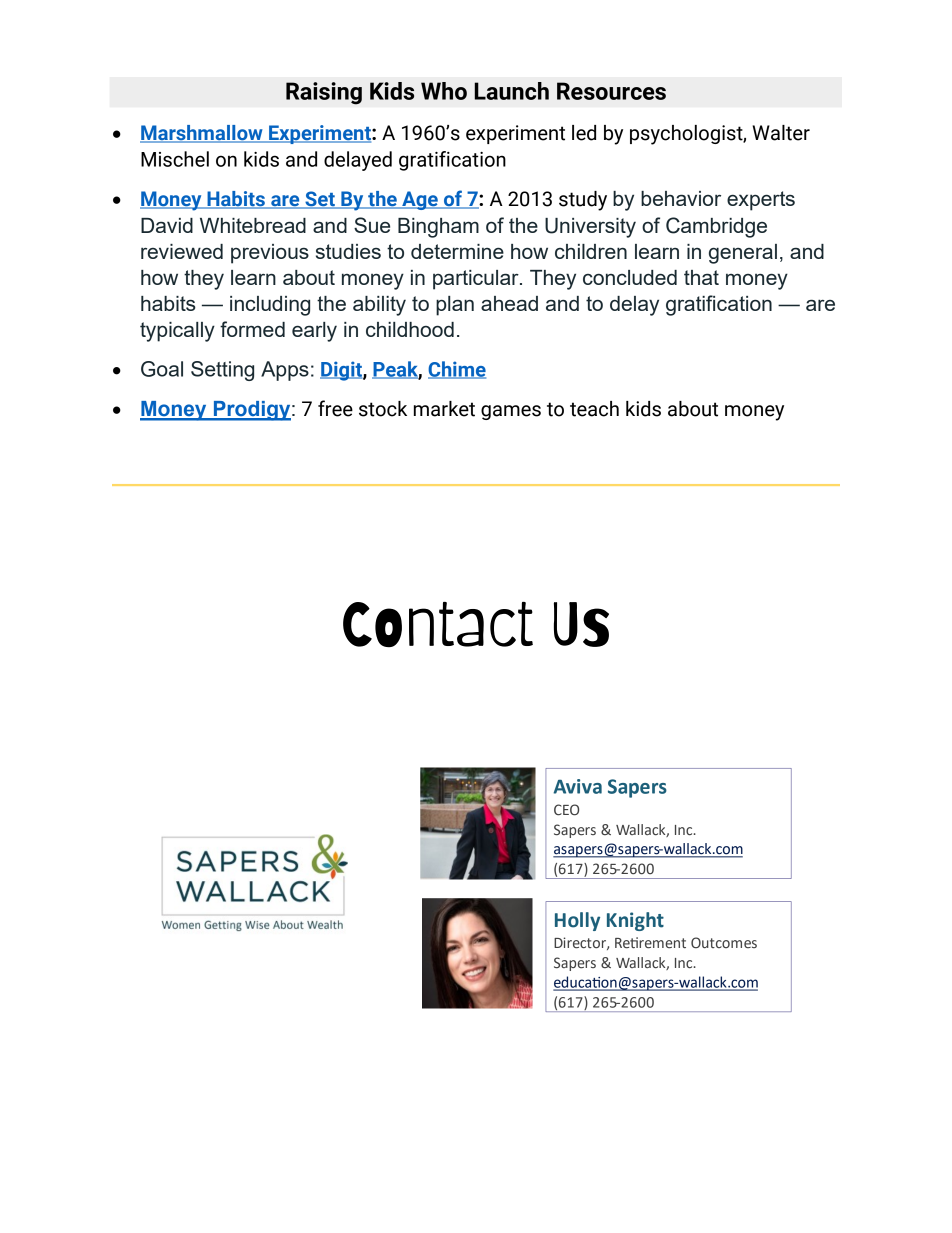  What do you see at coordinates (444, 91) in the screenshot?
I see `Who` at bounding box center [444, 91].
